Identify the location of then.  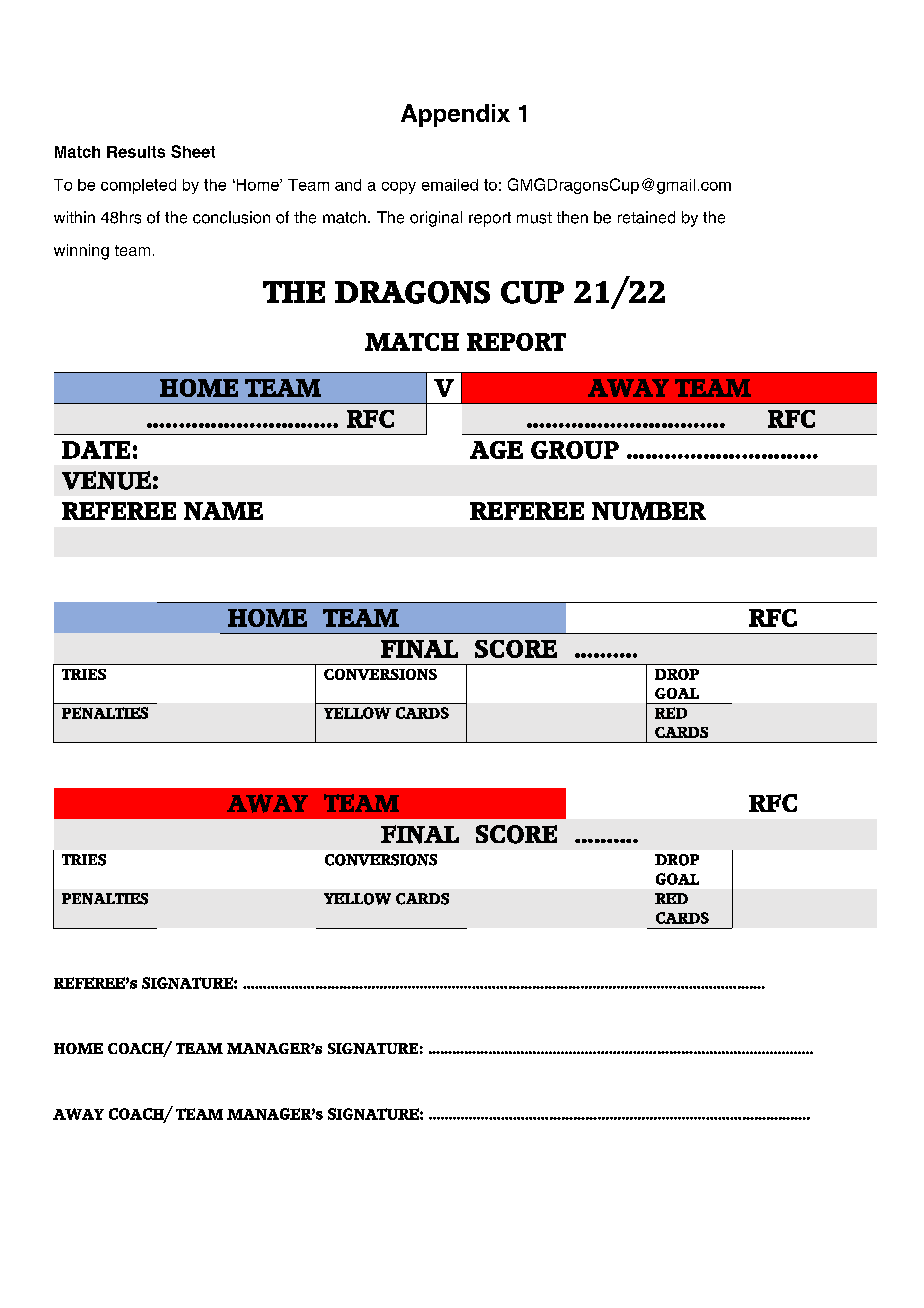
(572, 217).
